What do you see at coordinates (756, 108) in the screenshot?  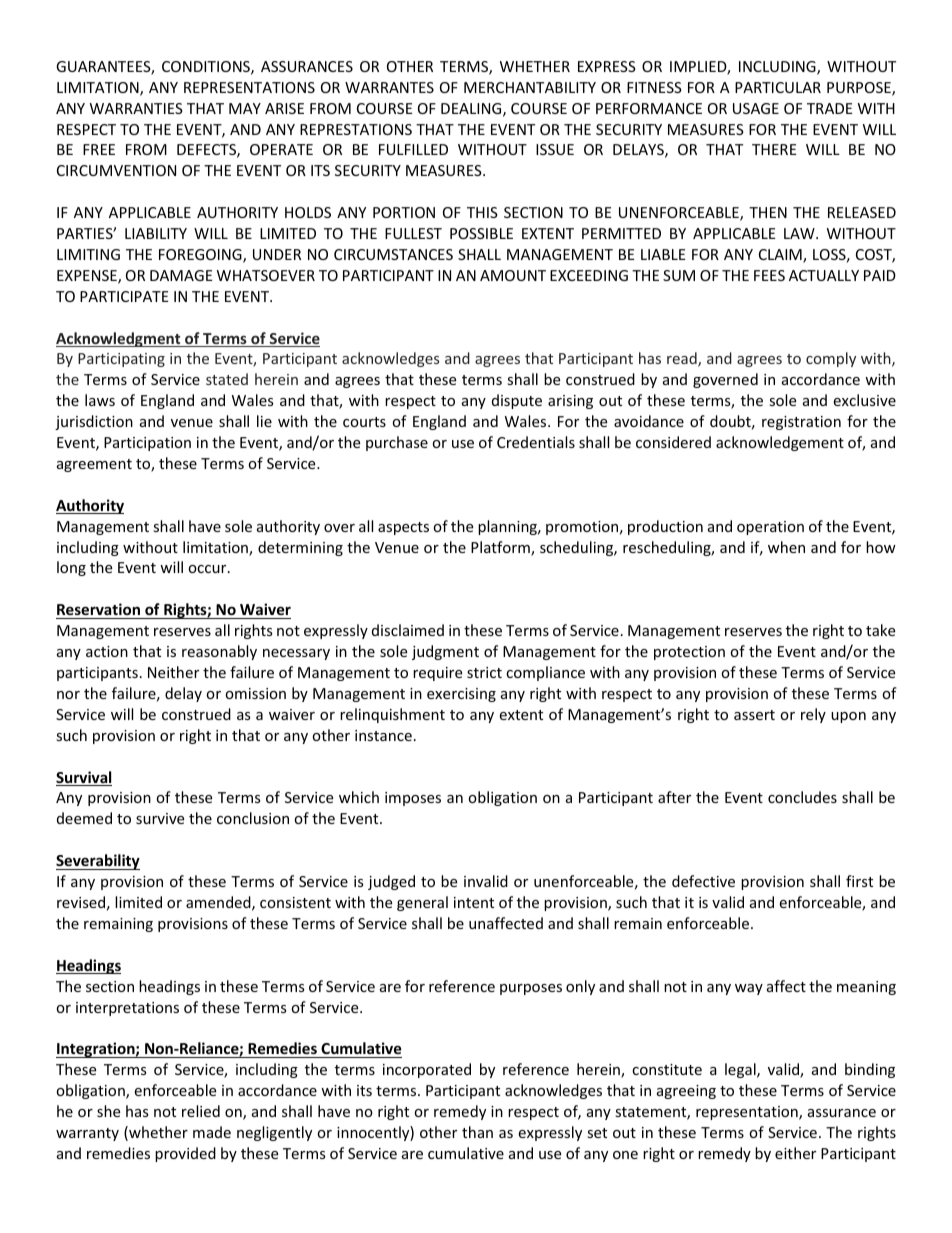 I see `USAGE` at bounding box center [756, 108].
